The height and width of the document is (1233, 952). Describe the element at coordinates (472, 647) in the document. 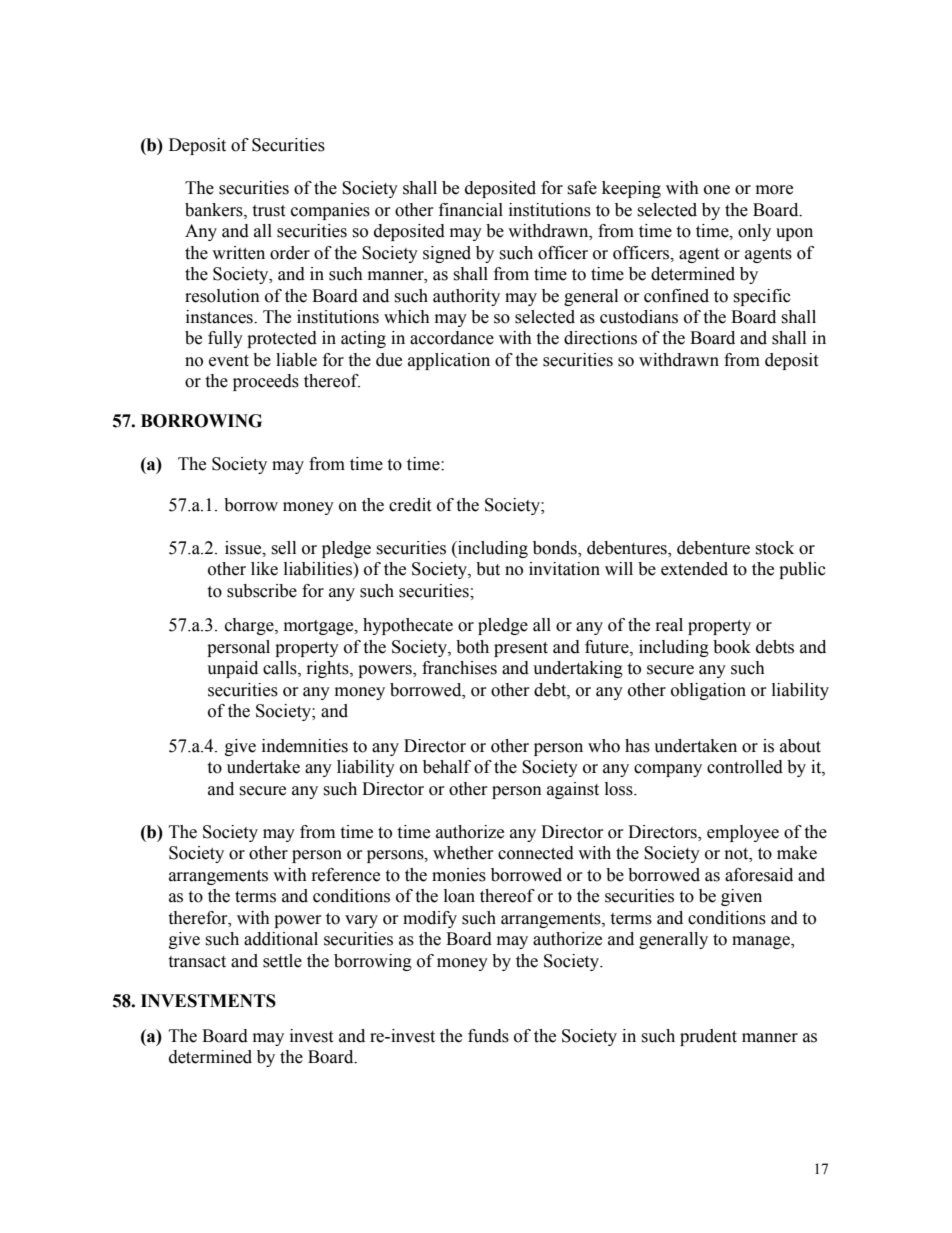

I see `both` at that location.
